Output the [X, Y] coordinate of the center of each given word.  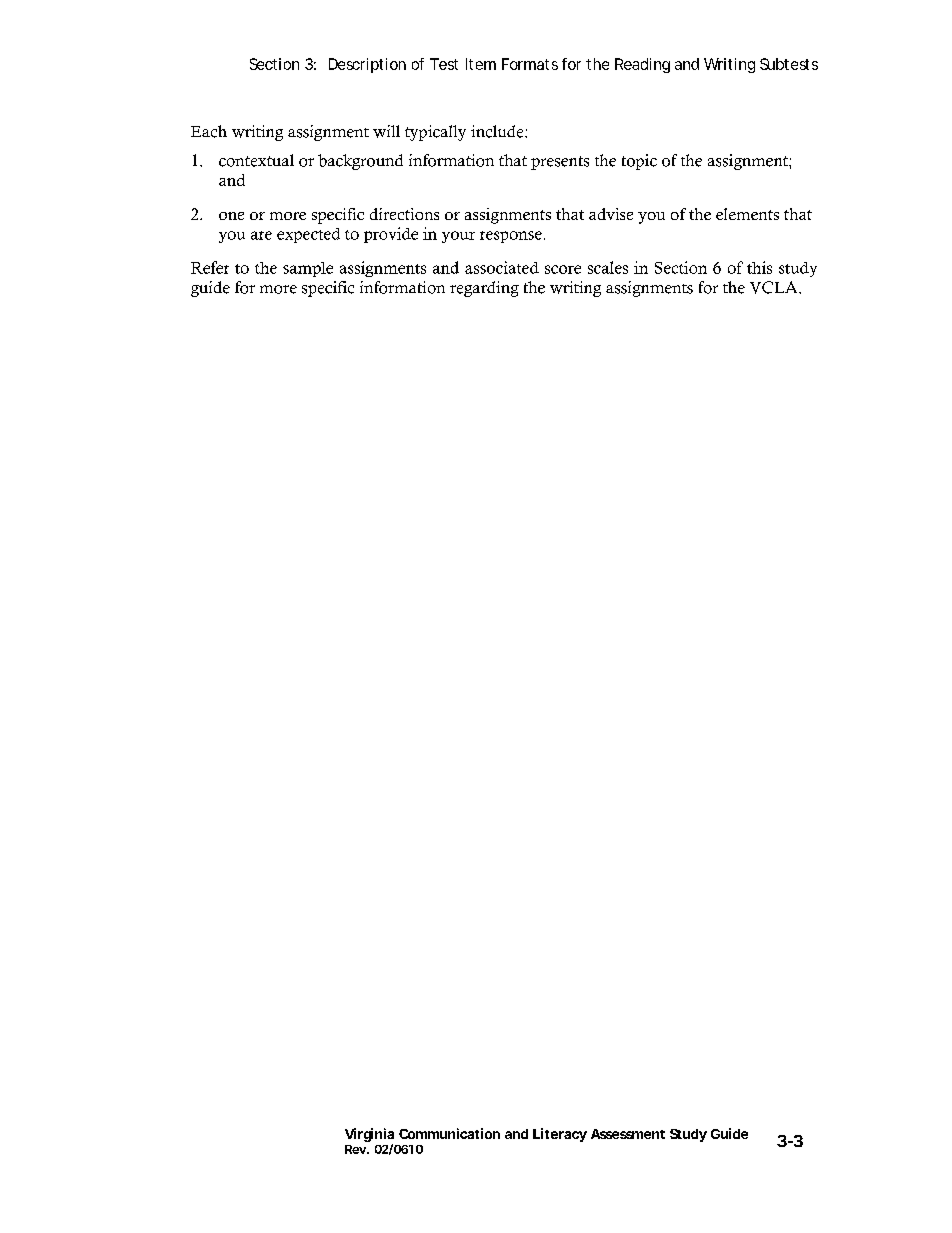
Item [481, 64]
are [261, 235]
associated [502, 267]
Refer [210, 267]
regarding [484, 289]
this [759, 267]
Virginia [369, 1136]
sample [308, 269]
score [563, 269]
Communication [449, 1133]
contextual [256, 160]
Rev [355, 1149]
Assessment [628, 1134]
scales [608, 267]
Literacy [560, 1135]
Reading [642, 65]
